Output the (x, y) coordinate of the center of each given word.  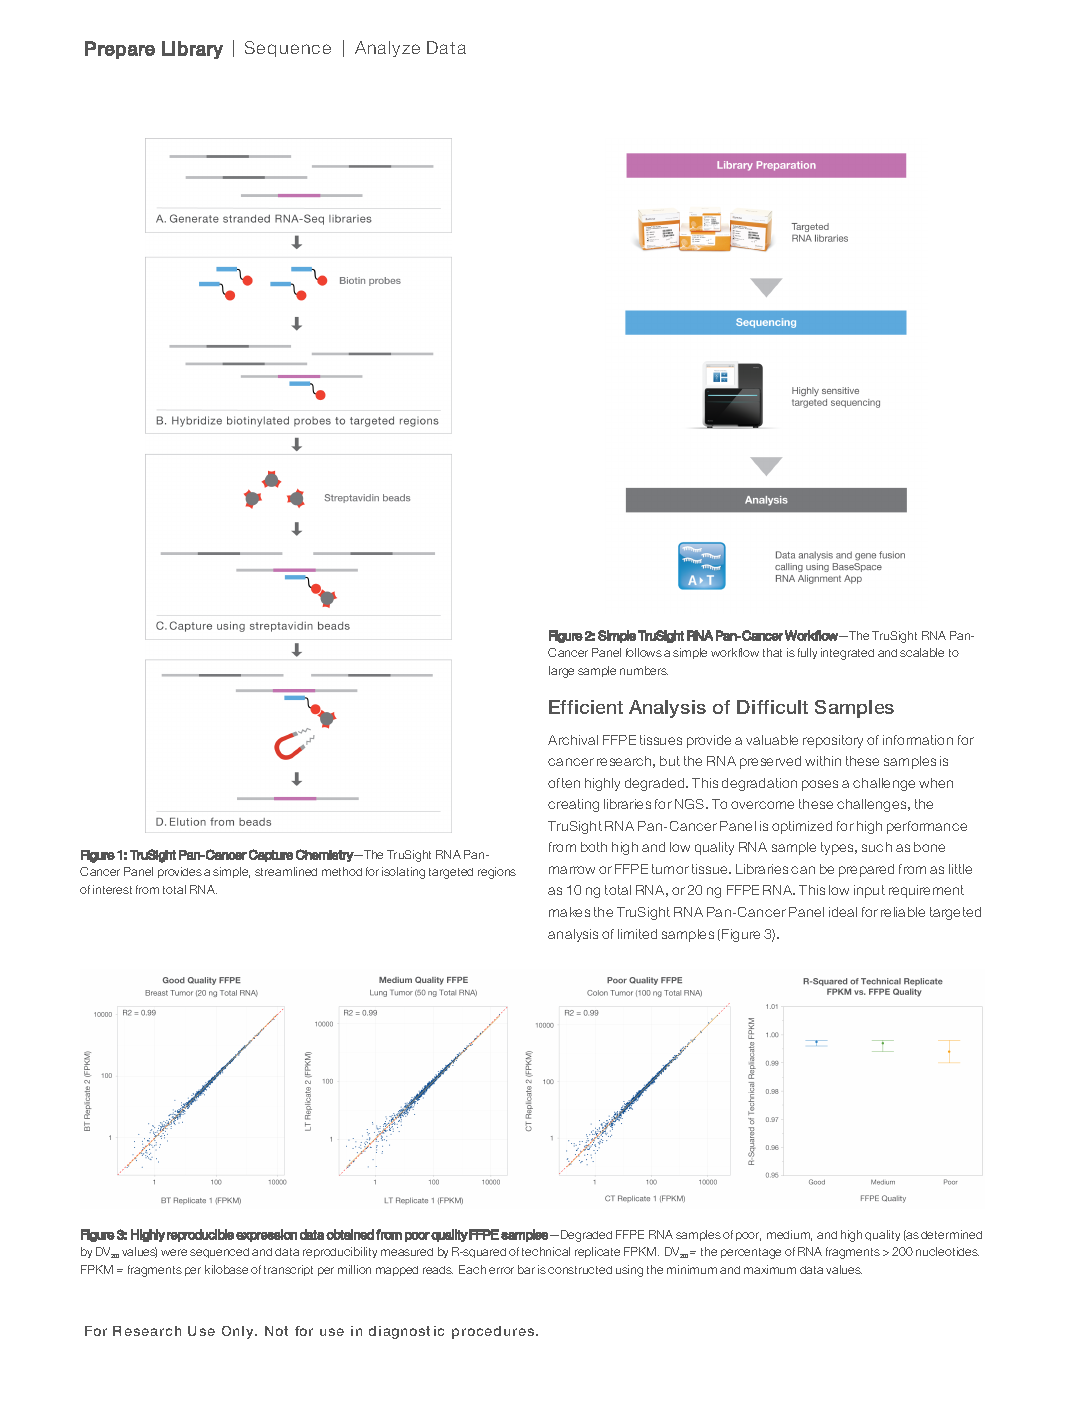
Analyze (387, 49)
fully (807, 653)
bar (526, 1269)
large (561, 672)
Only (239, 1332)
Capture (271, 855)
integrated (847, 654)
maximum (770, 1269)
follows (644, 652)
